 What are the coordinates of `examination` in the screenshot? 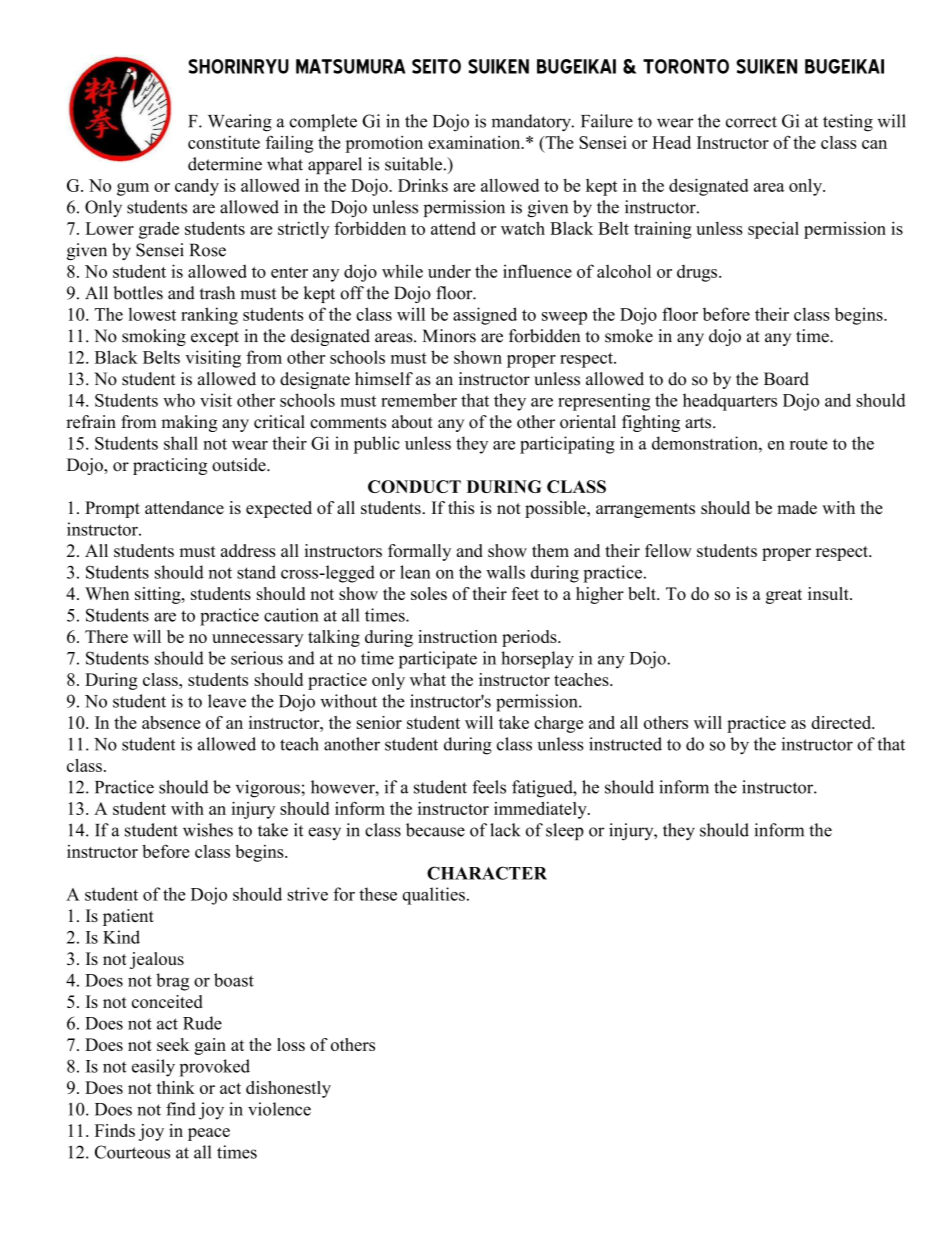 It's located at (475, 142).
